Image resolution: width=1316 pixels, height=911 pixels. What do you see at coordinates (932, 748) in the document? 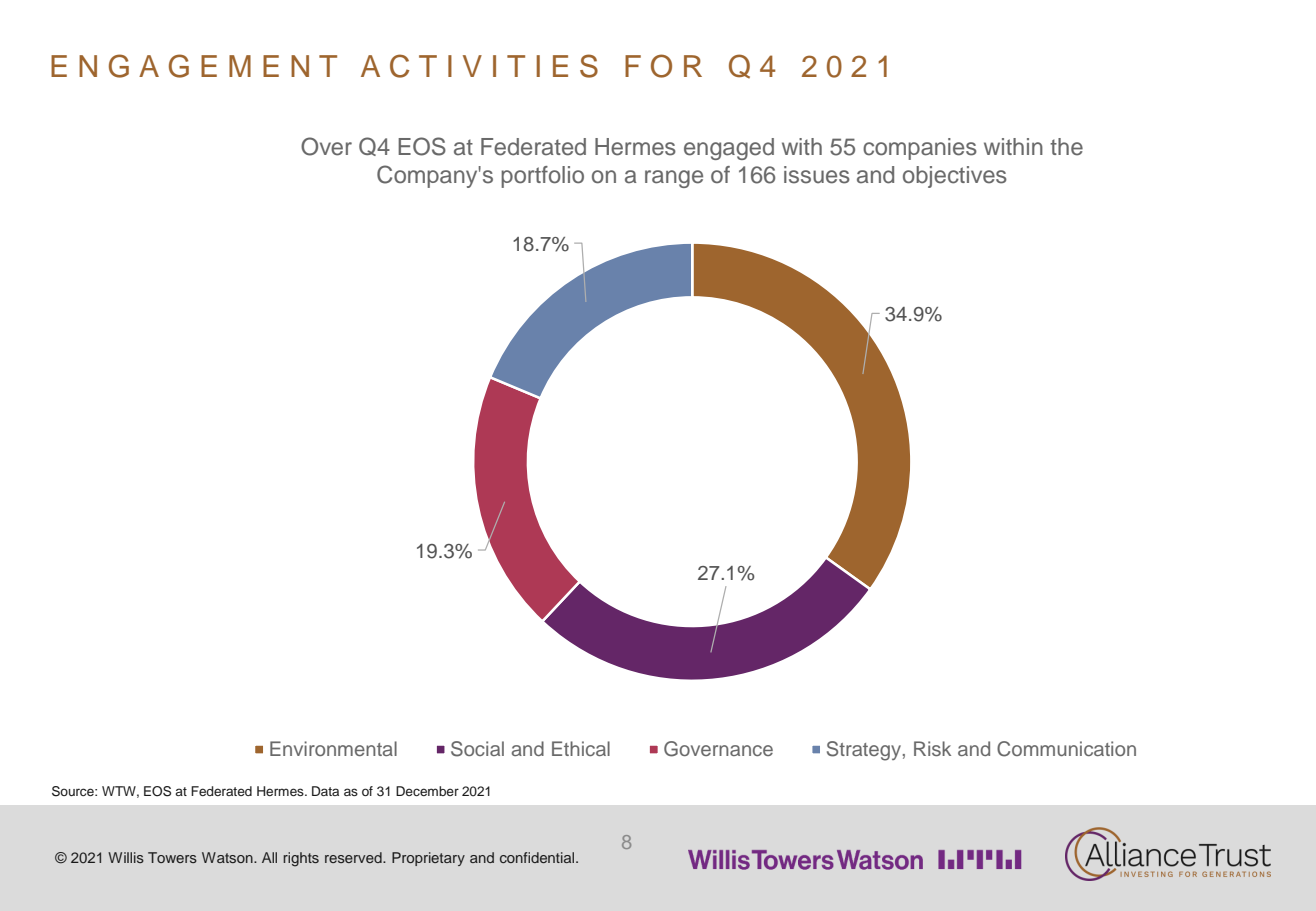
I see `Risk` at bounding box center [932, 748].
